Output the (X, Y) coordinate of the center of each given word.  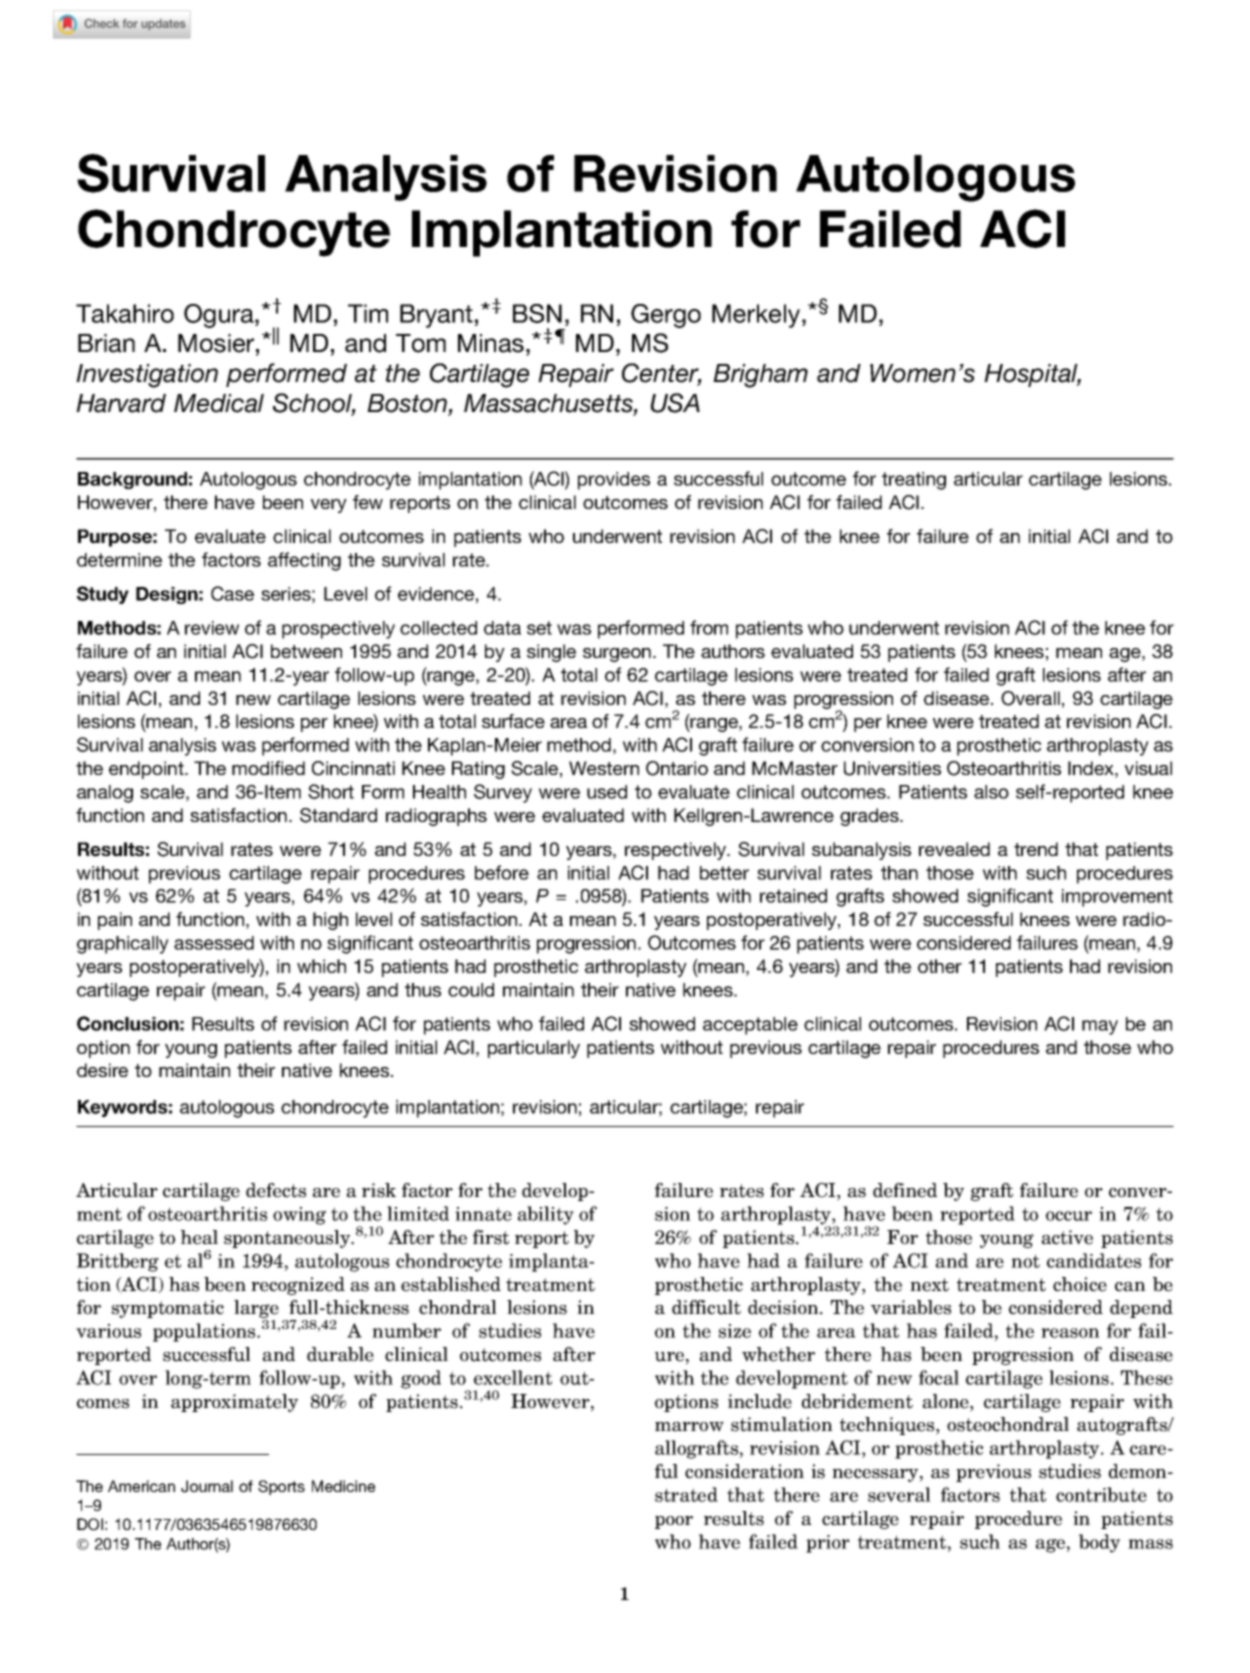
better (724, 873)
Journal (207, 1486)
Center (662, 374)
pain (115, 921)
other (940, 966)
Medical (219, 403)
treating (914, 481)
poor (674, 1522)
